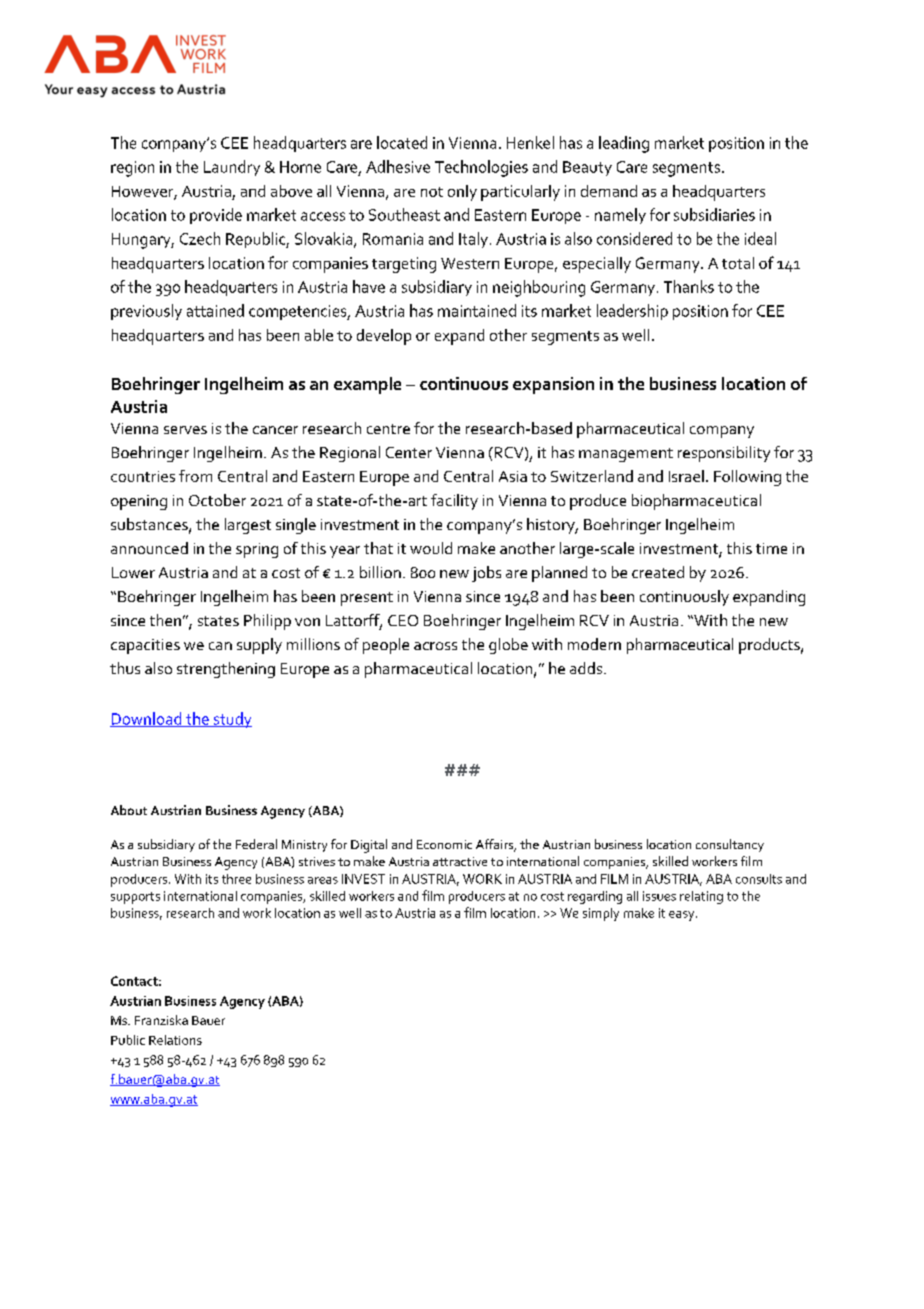 The image size is (924, 1309). I want to click on created, so click(658, 572).
